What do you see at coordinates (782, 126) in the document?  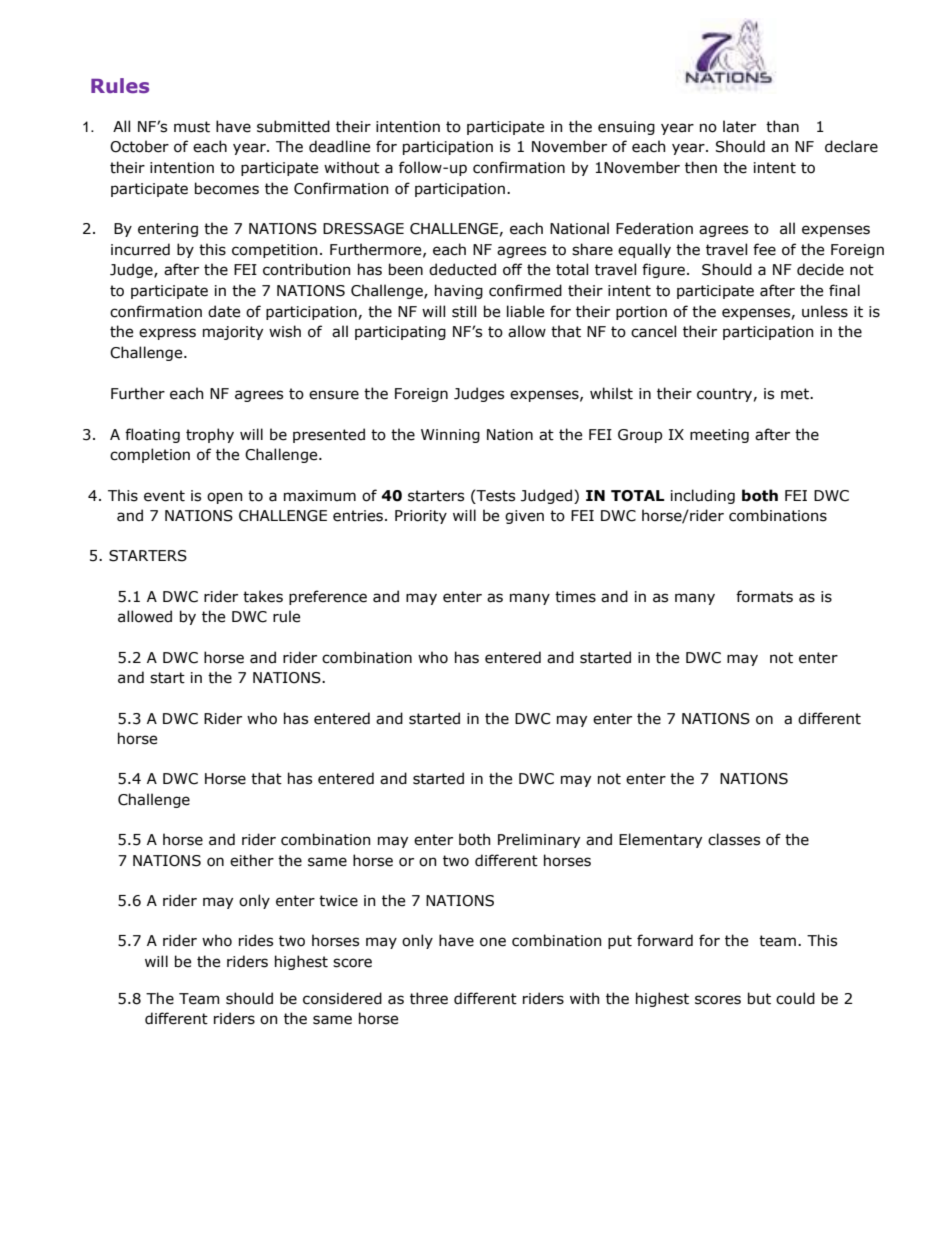 I see `than` at bounding box center [782, 126].
